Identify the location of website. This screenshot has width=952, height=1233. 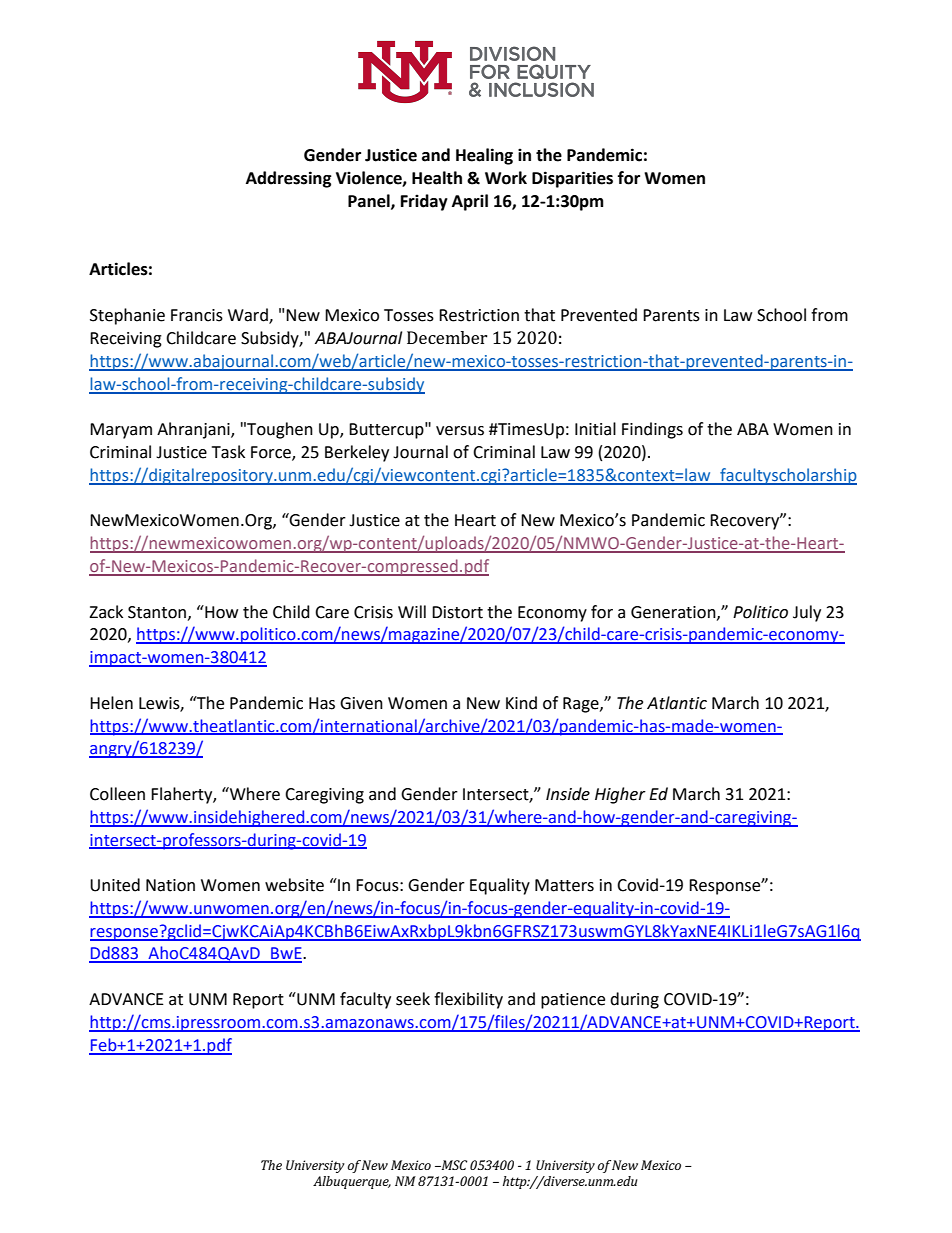
(294, 885).
